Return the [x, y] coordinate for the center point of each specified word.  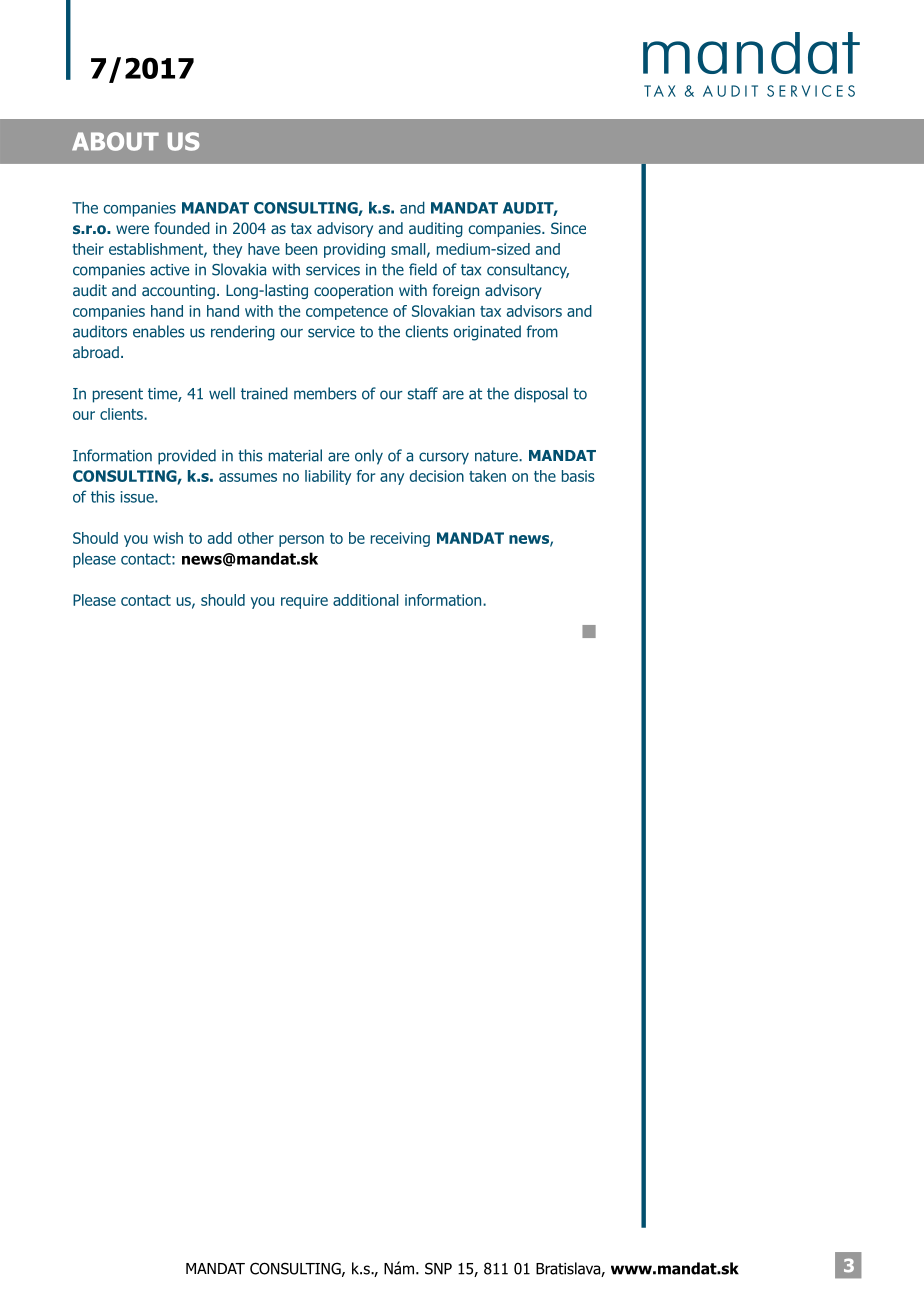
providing [354, 250]
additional [365, 600]
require [304, 601]
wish [168, 538]
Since [568, 228]
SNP [438, 1268]
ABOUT [115, 141]
